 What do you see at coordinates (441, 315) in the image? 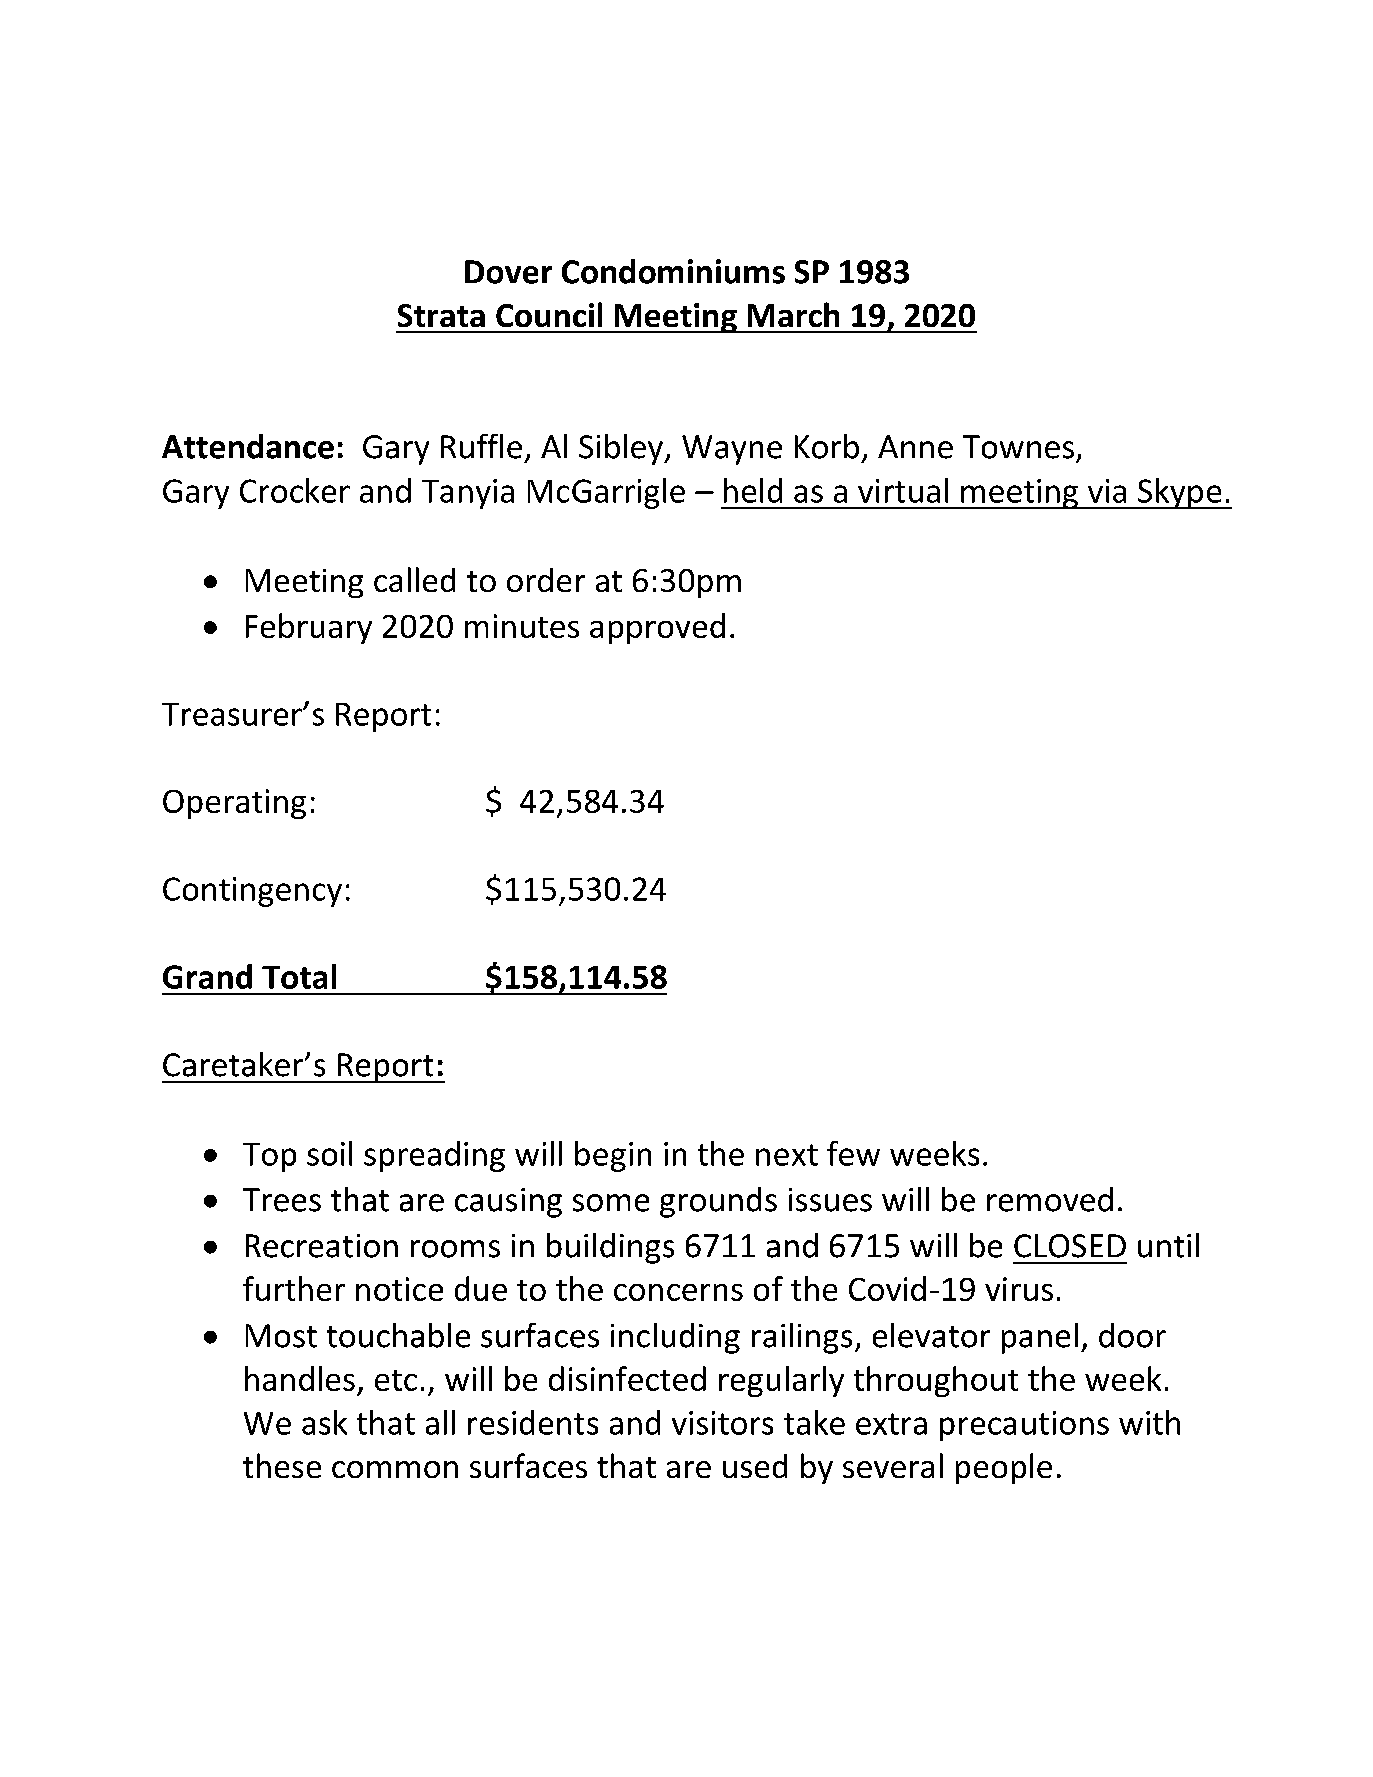
I see `Strata` at bounding box center [441, 315].
